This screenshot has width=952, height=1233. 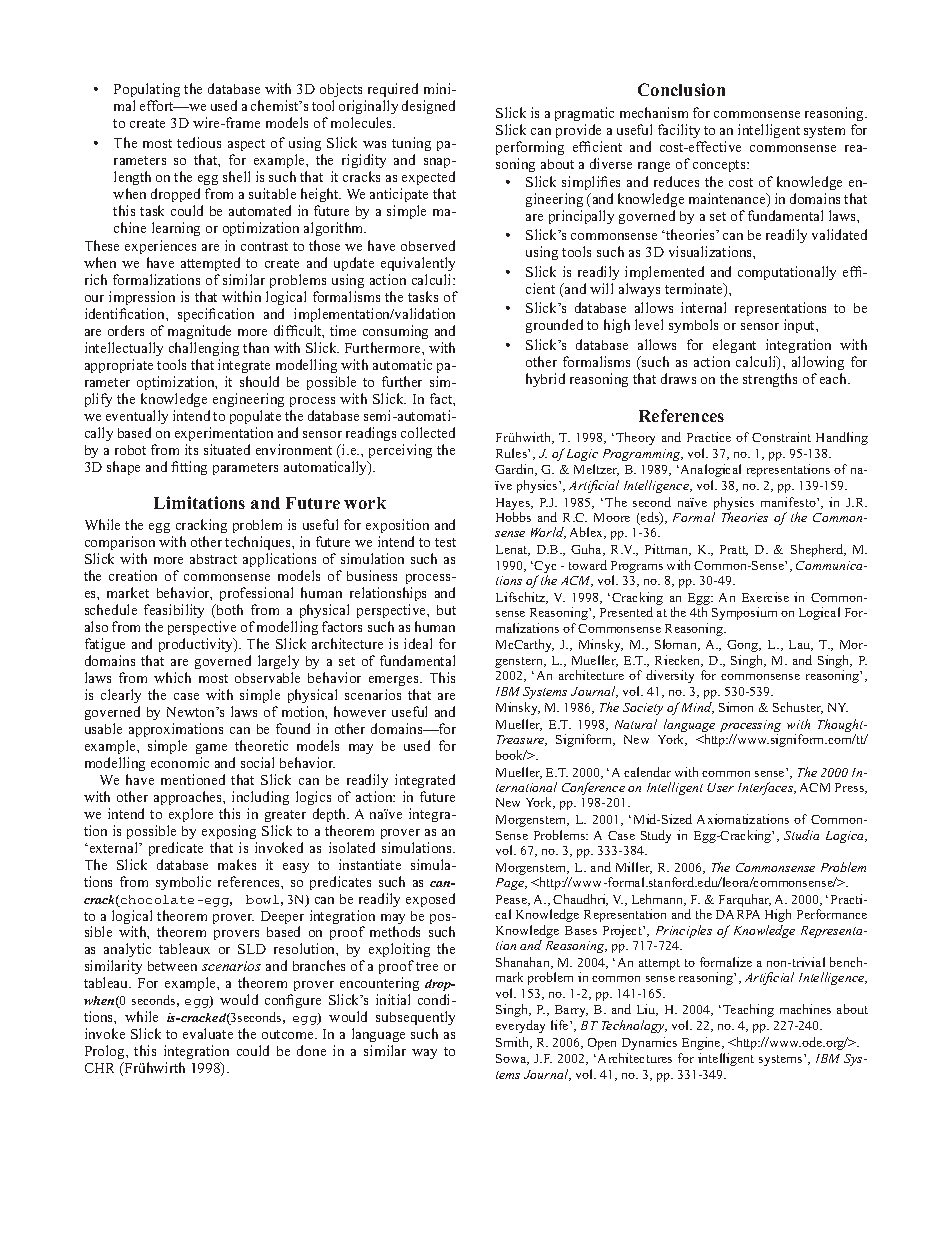 What do you see at coordinates (679, 131) in the screenshot?
I see `facility` at bounding box center [679, 131].
